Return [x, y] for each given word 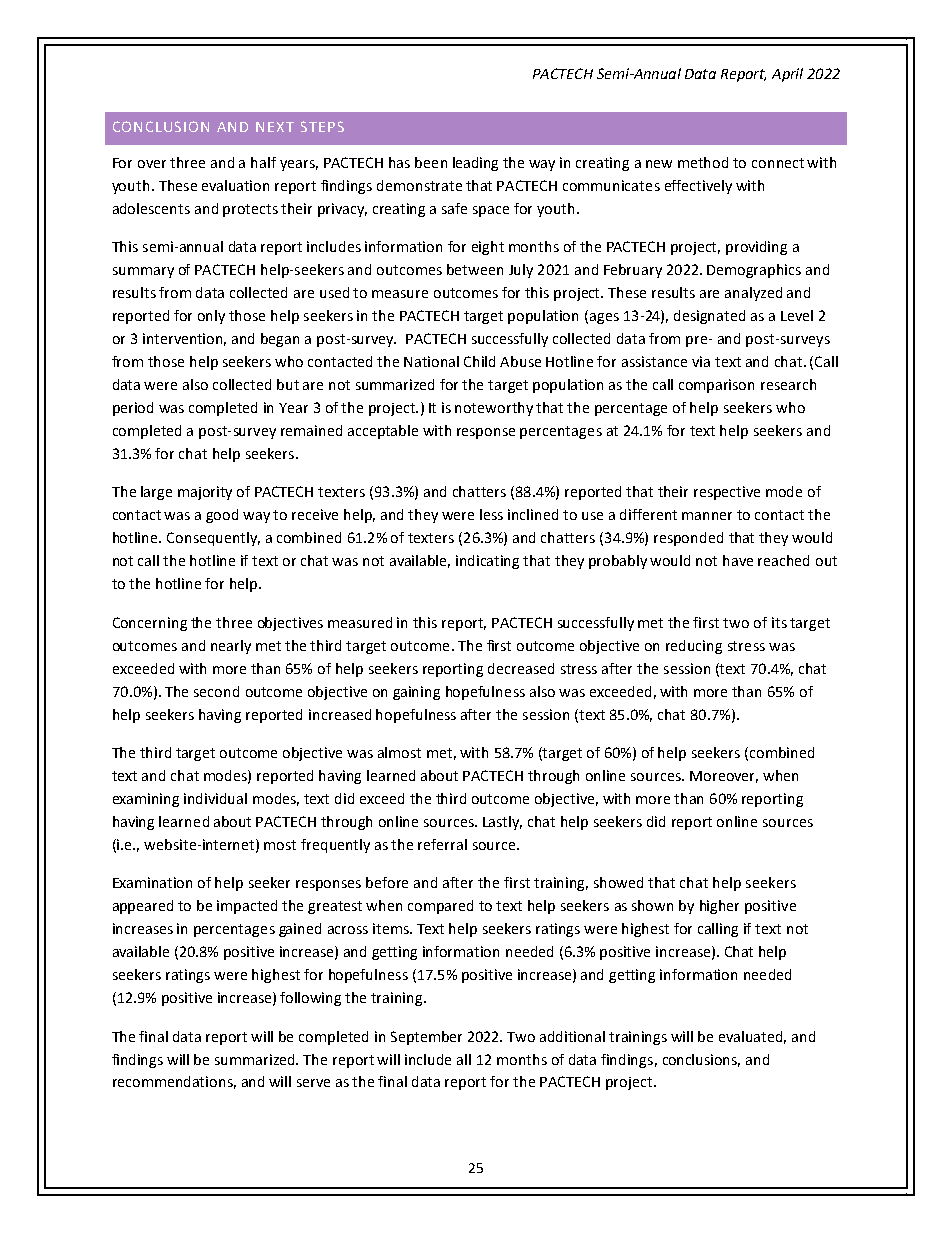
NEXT [275, 127]
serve [313, 1083]
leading [475, 164]
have [738, 560]
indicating [487, 562]
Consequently [213, 539]
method [703, 162]
